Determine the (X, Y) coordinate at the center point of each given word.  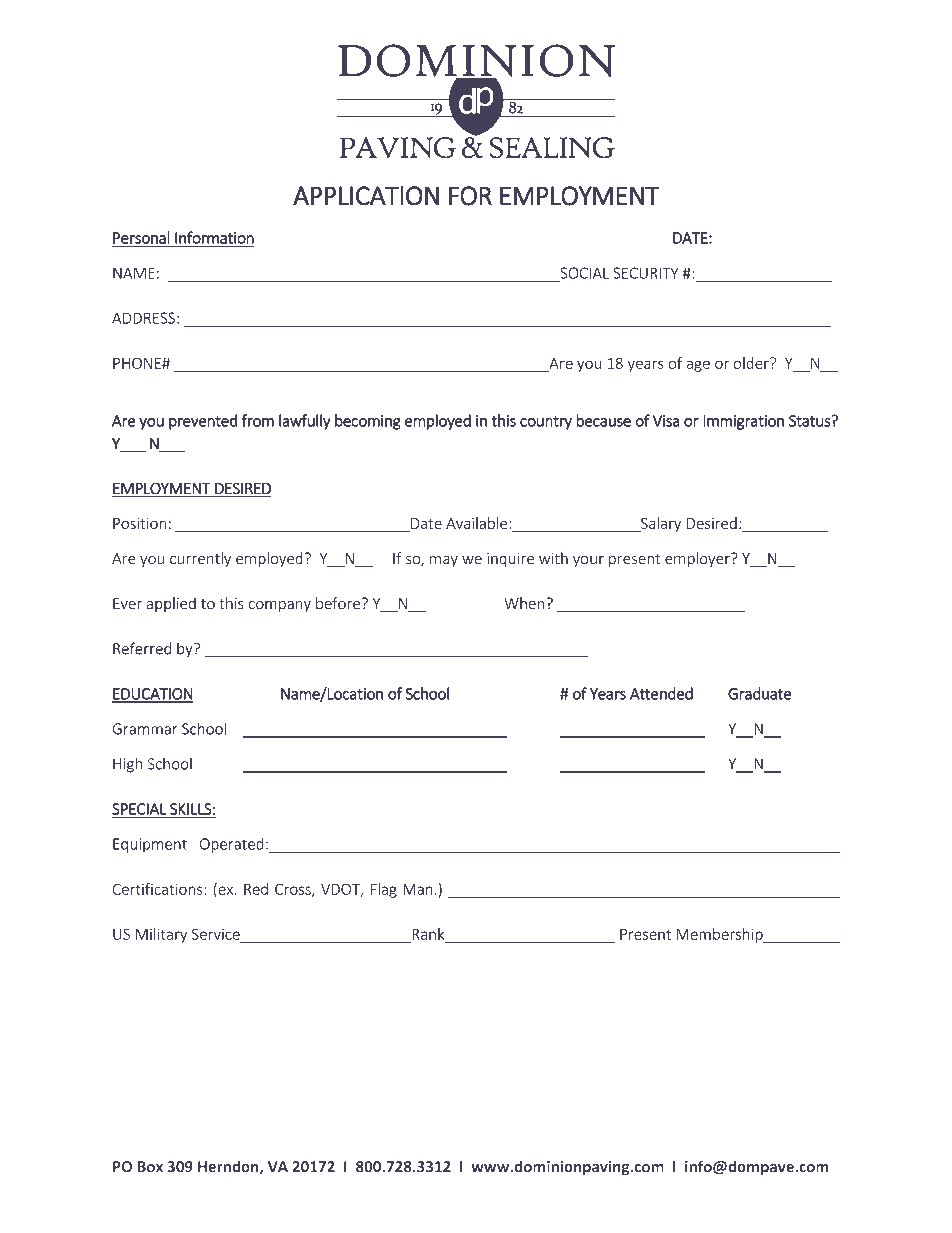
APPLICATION (366, 196)
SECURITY (645, 273)
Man (418, 889)
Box (150, 1166)
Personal (142, 238)
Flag (384, 890)
